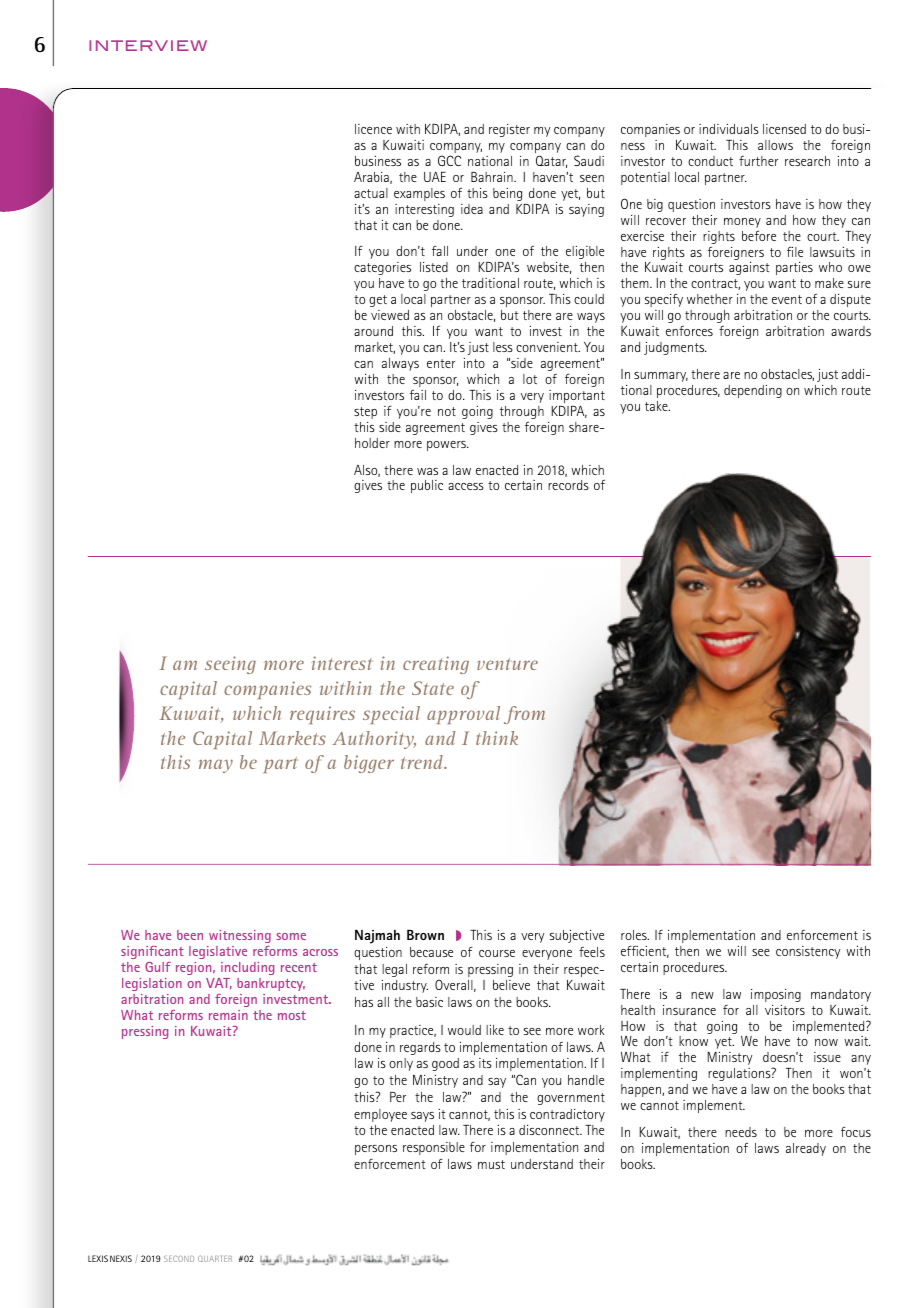 The width and height of the document is (924, 1308). I want to click on register, so click(509, 130).
